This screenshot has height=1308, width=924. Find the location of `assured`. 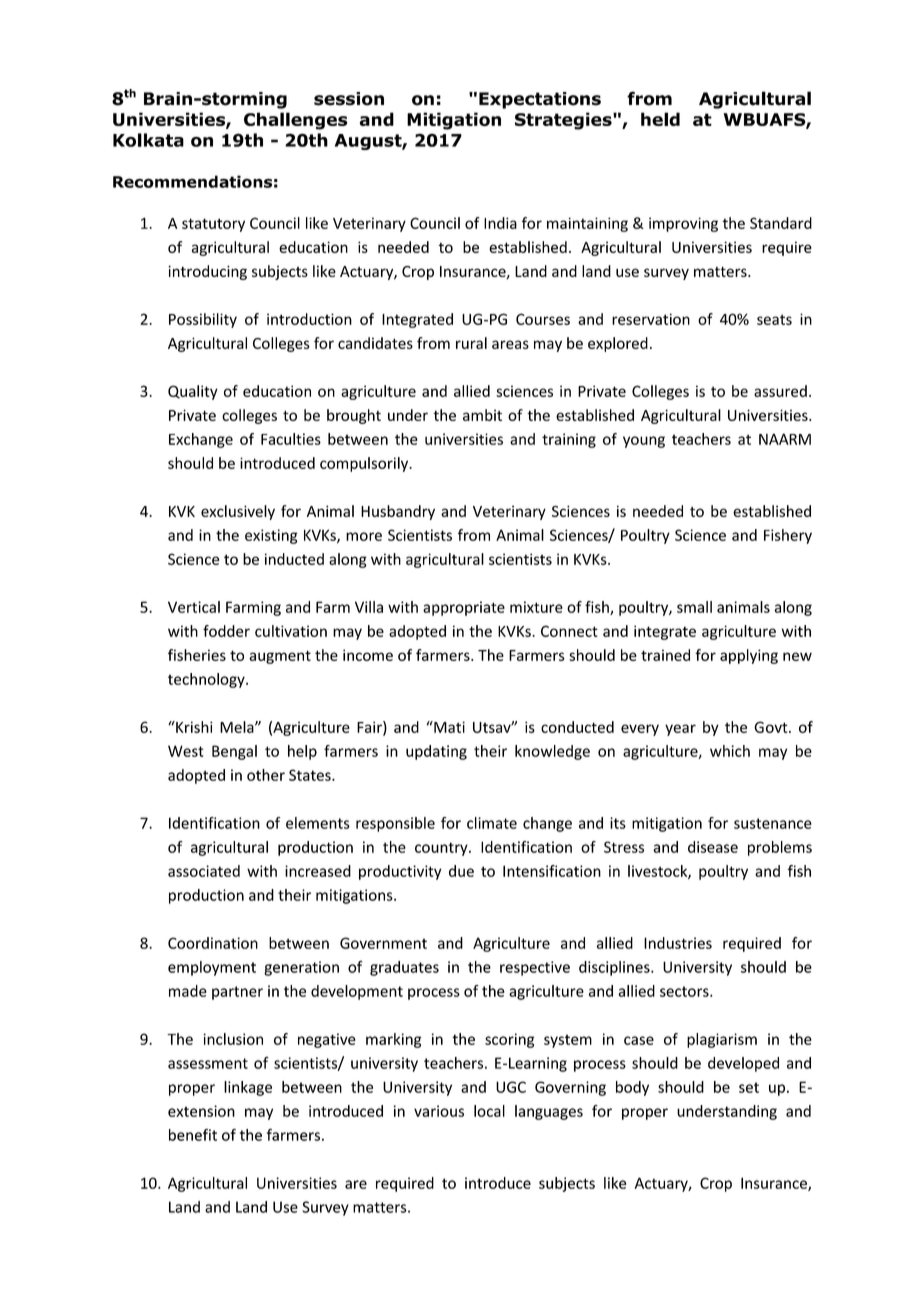

assured is located at coordinates (780, 391).
